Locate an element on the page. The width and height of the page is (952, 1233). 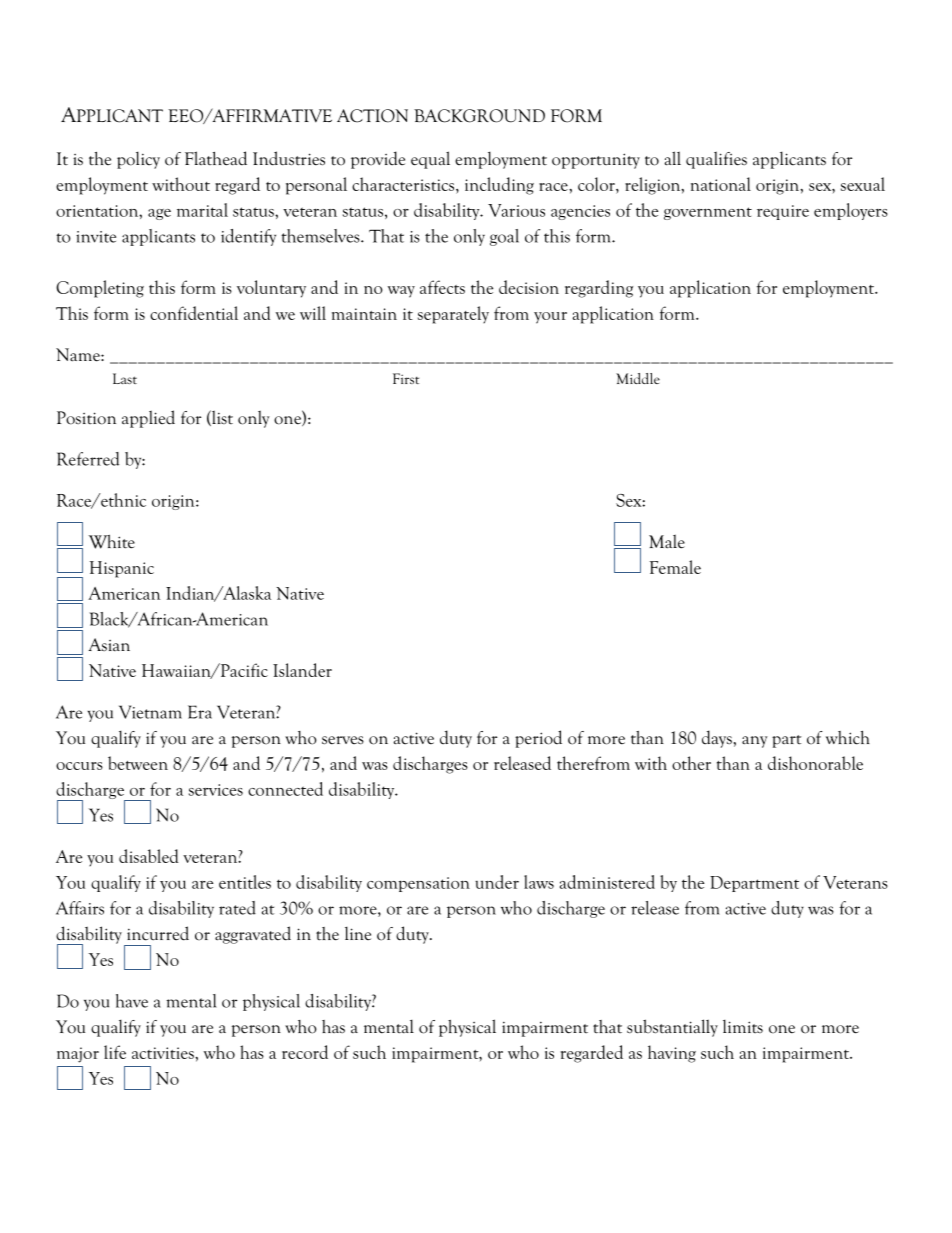
applied is located at coordinates (148, 419).
